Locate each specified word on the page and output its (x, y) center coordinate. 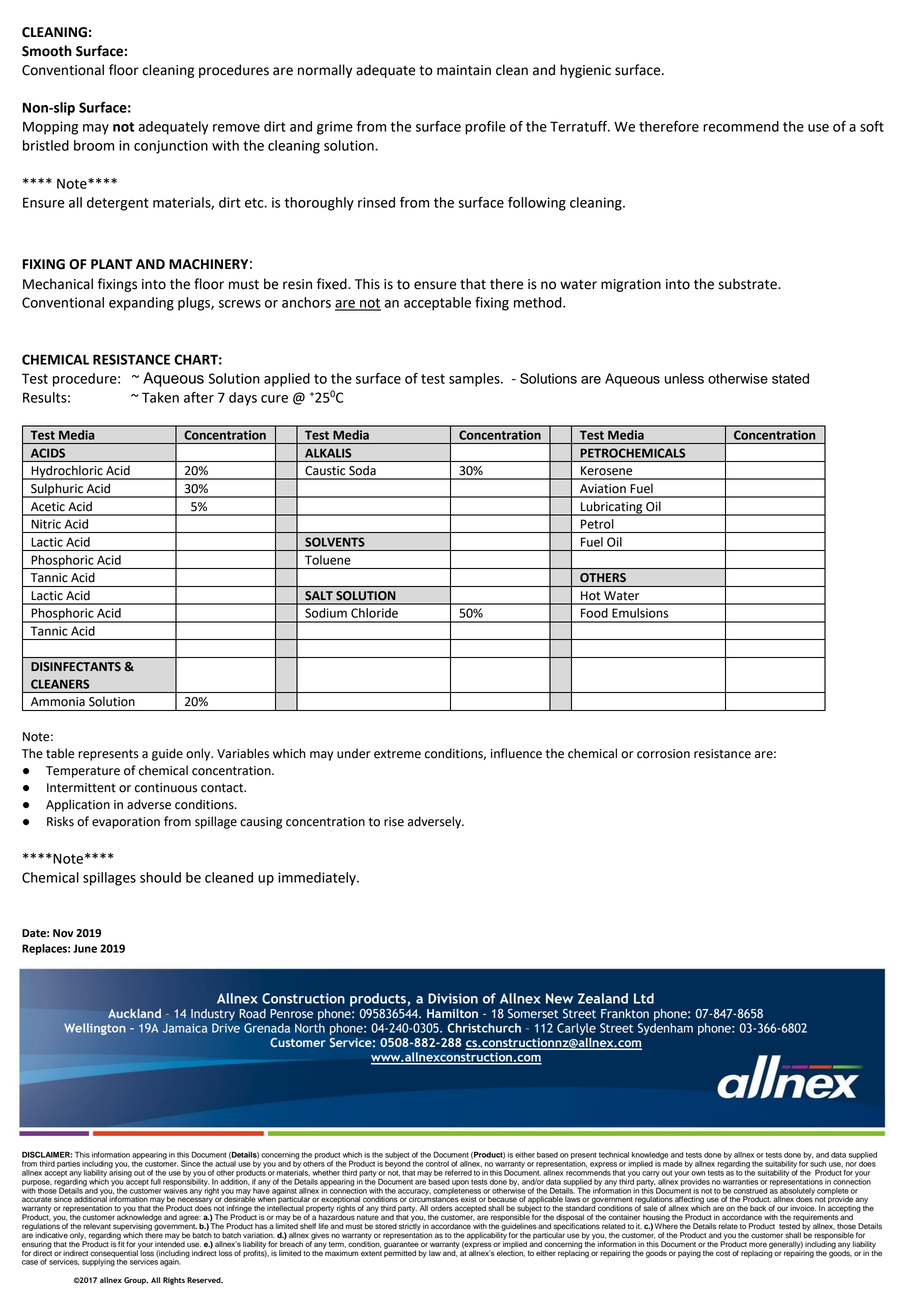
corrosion (663, 754)
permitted (400, 1253)
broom (94, 145)
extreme (397, 754)
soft (872, 126)
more (758, 1245)
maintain (464, 70)
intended (170, 1243)
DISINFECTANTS (76, 667)
